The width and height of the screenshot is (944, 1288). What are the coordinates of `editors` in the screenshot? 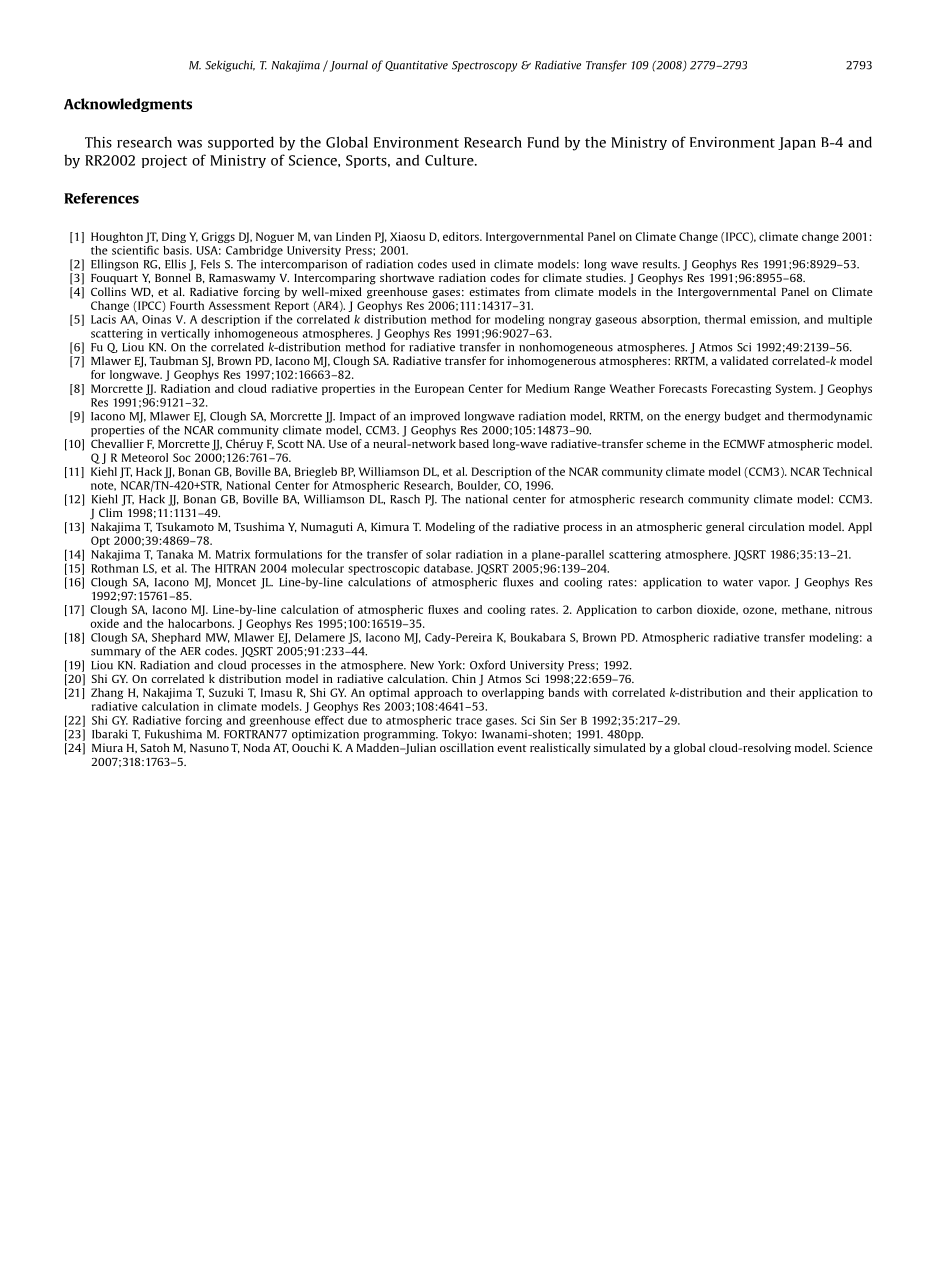 It's located at (462, 236).
